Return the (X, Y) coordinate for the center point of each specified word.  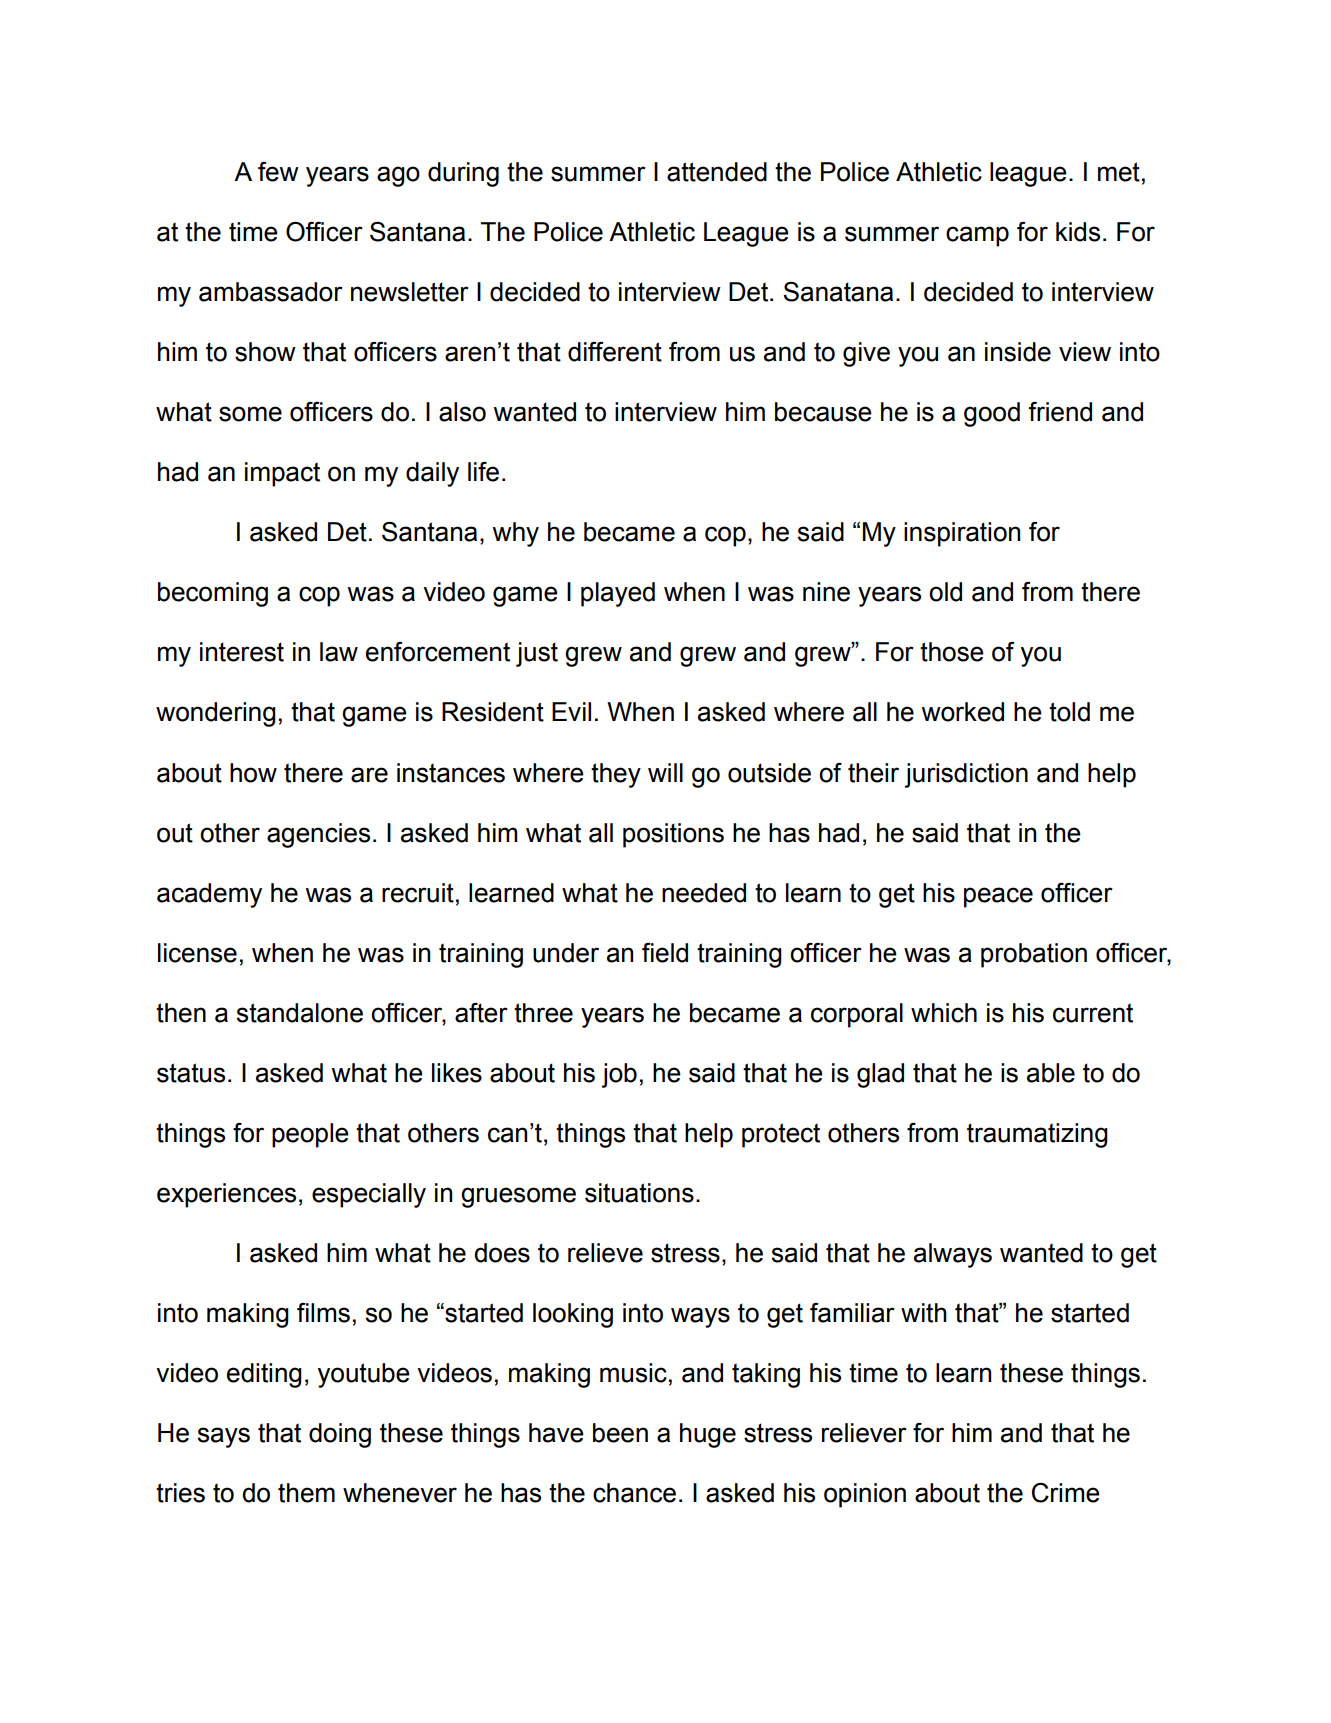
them (306, 1493)
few (278, 172)
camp (977, 236)
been (620, 1433)
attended (717, 172)
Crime (1066, 1493)
